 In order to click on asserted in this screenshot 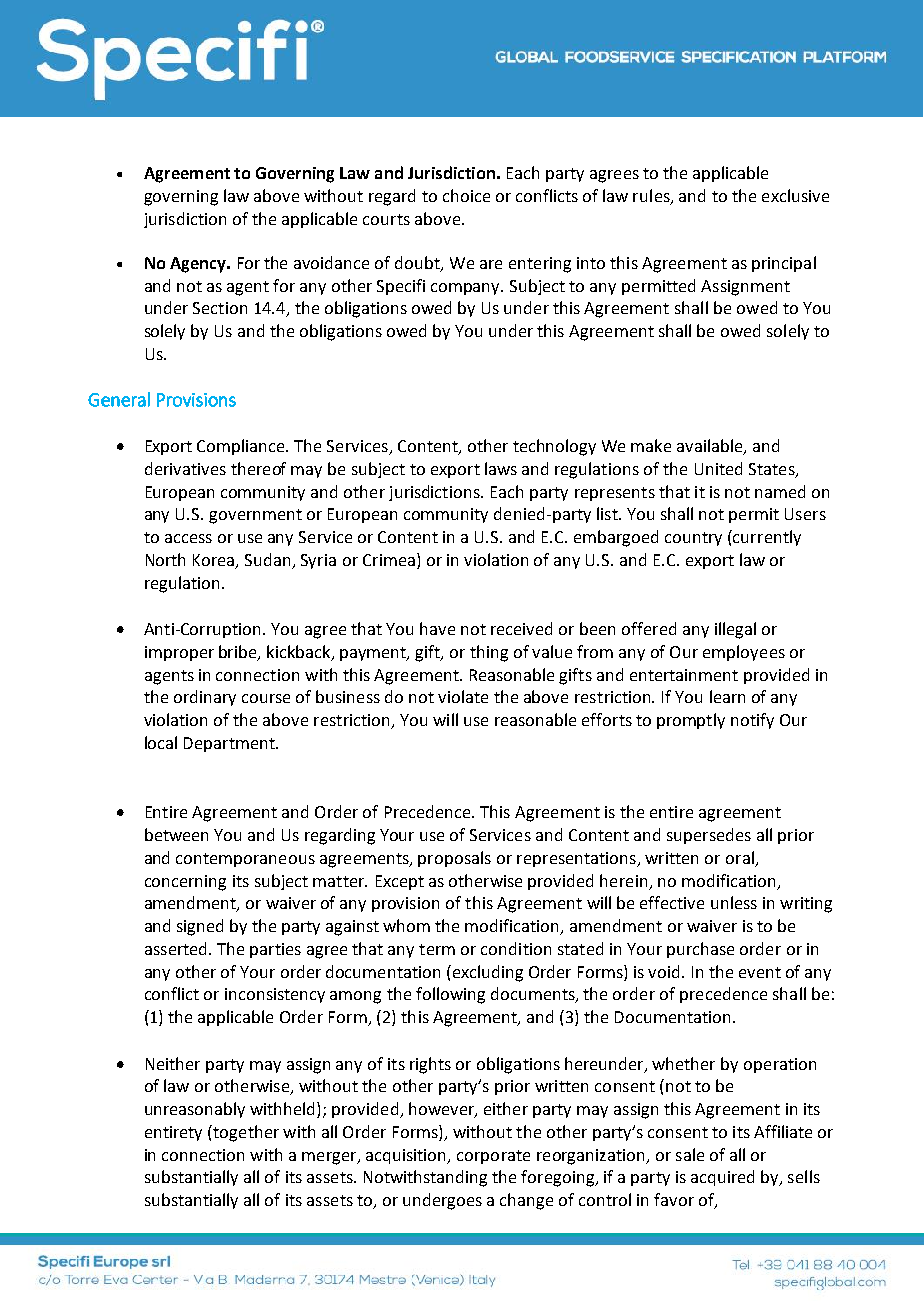, I will do `click(177, 948)`.
